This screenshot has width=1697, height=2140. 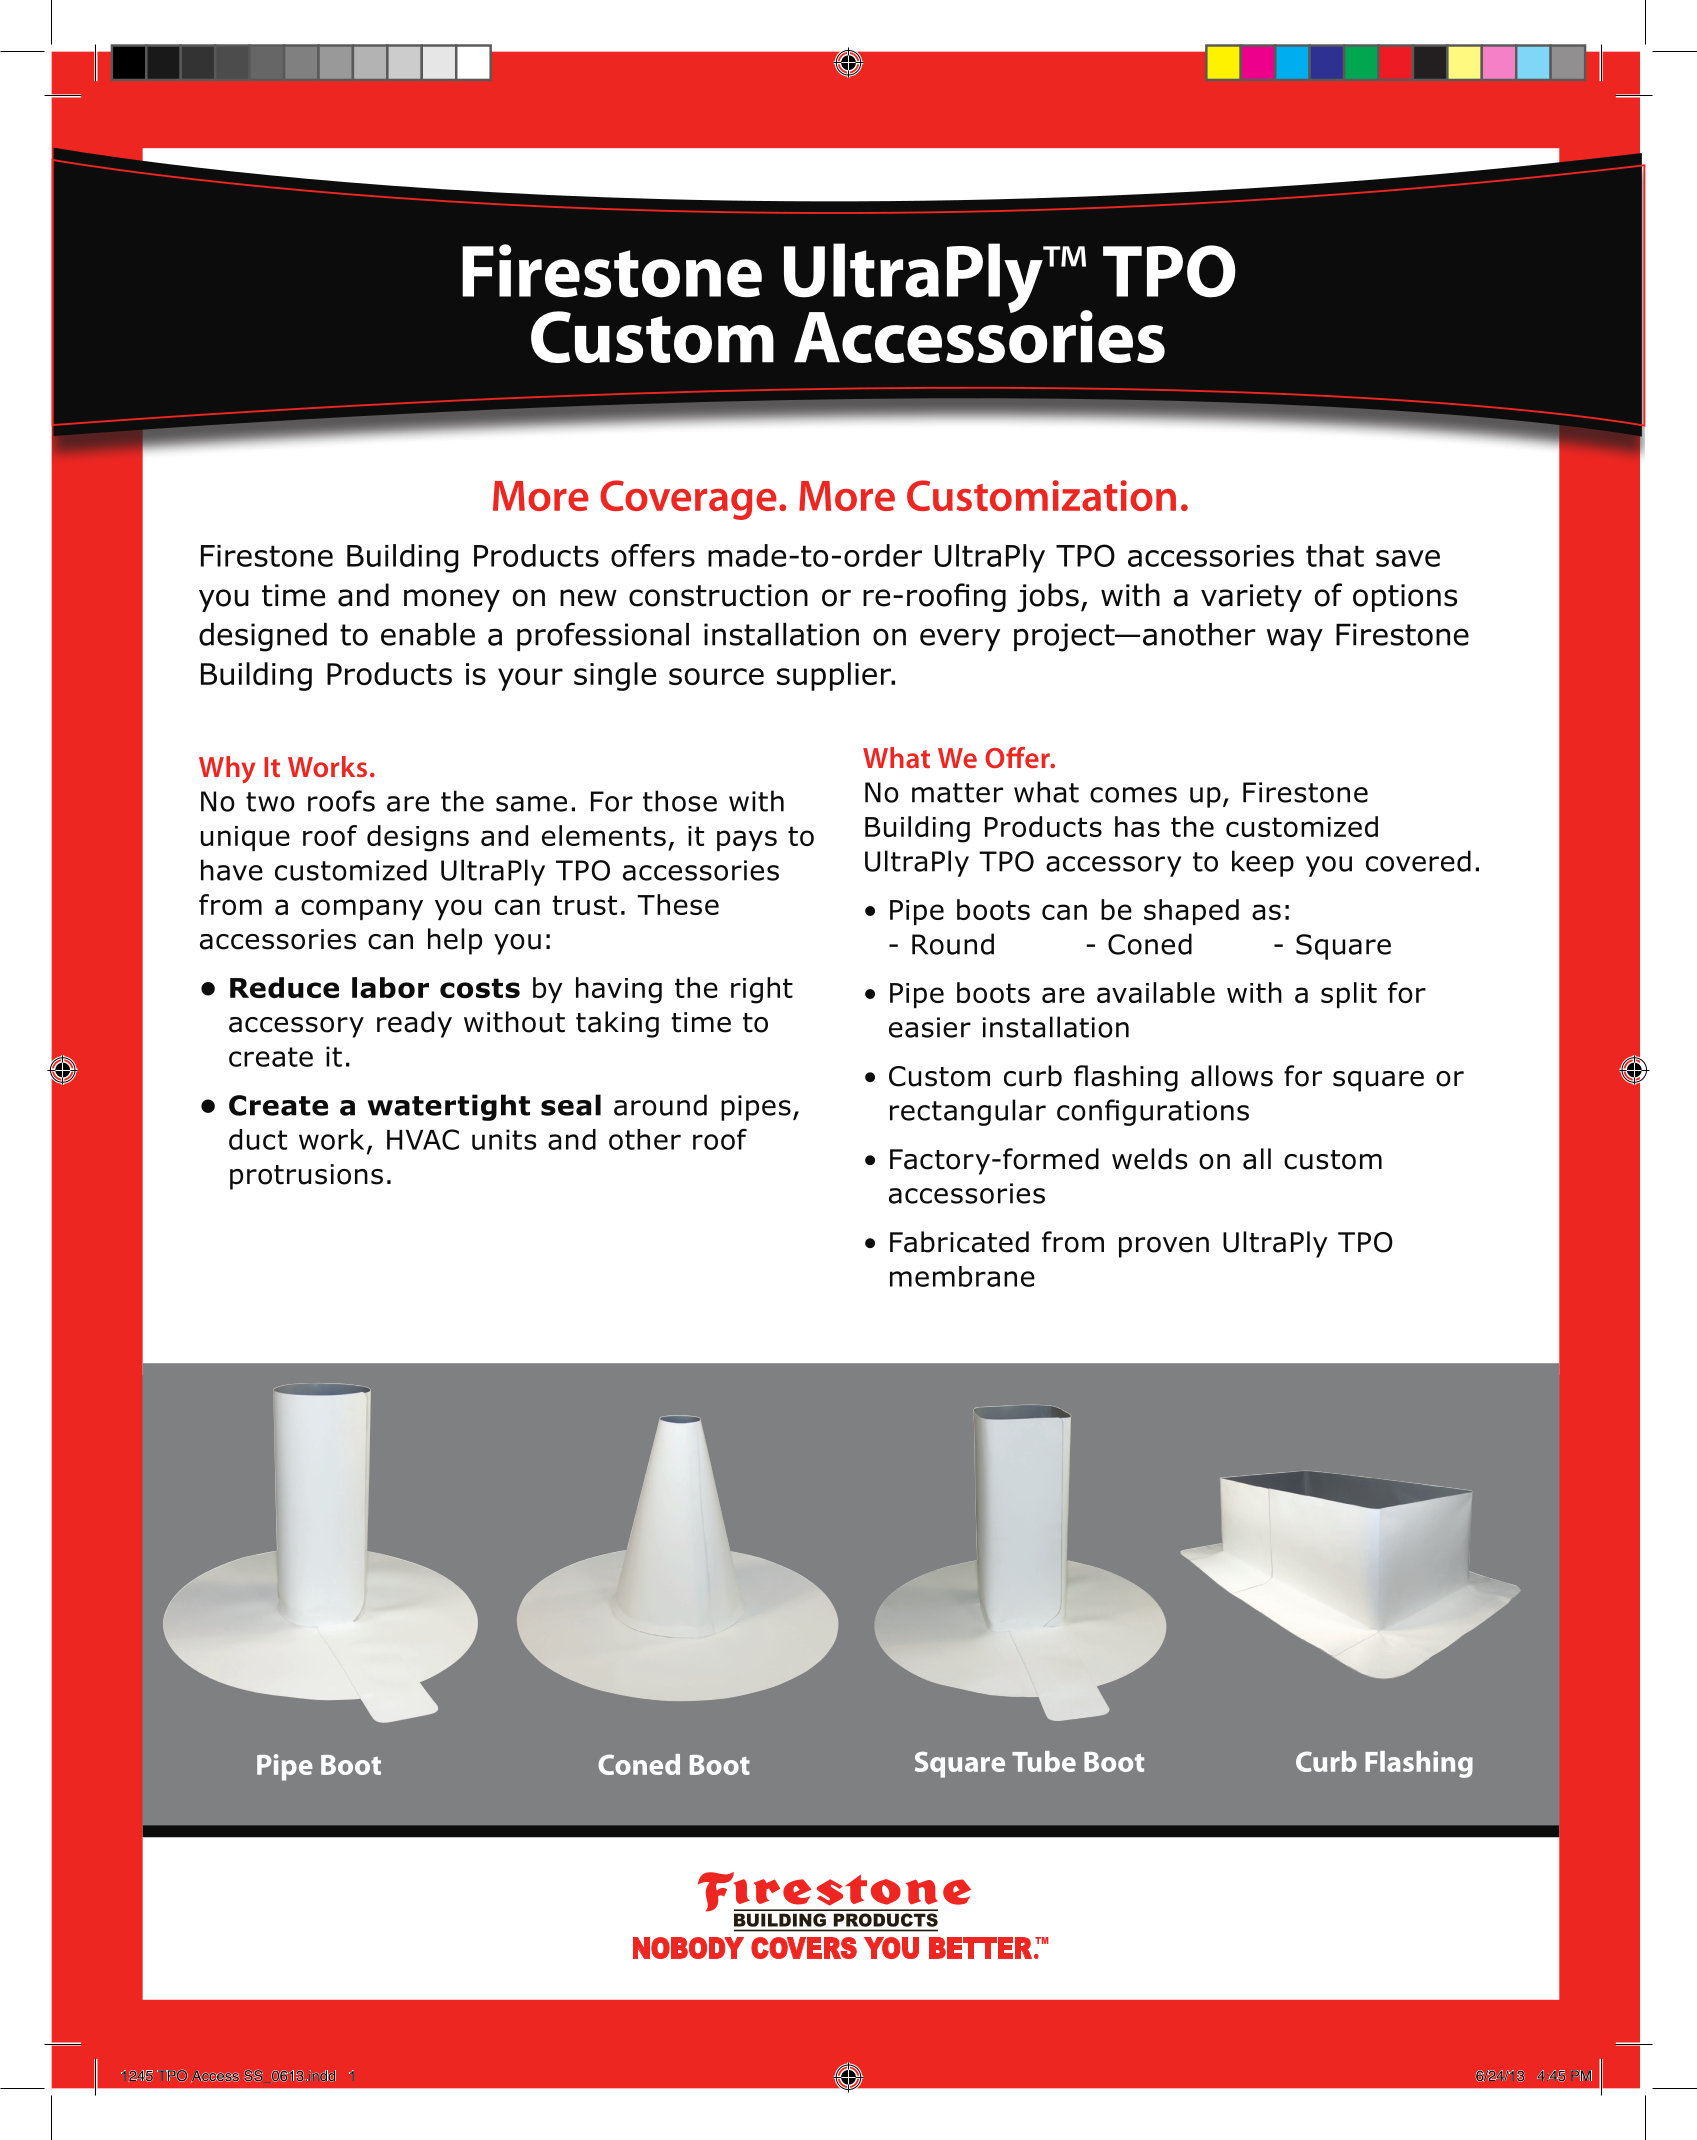 I want to click on company, so click(x=362, y=909).
